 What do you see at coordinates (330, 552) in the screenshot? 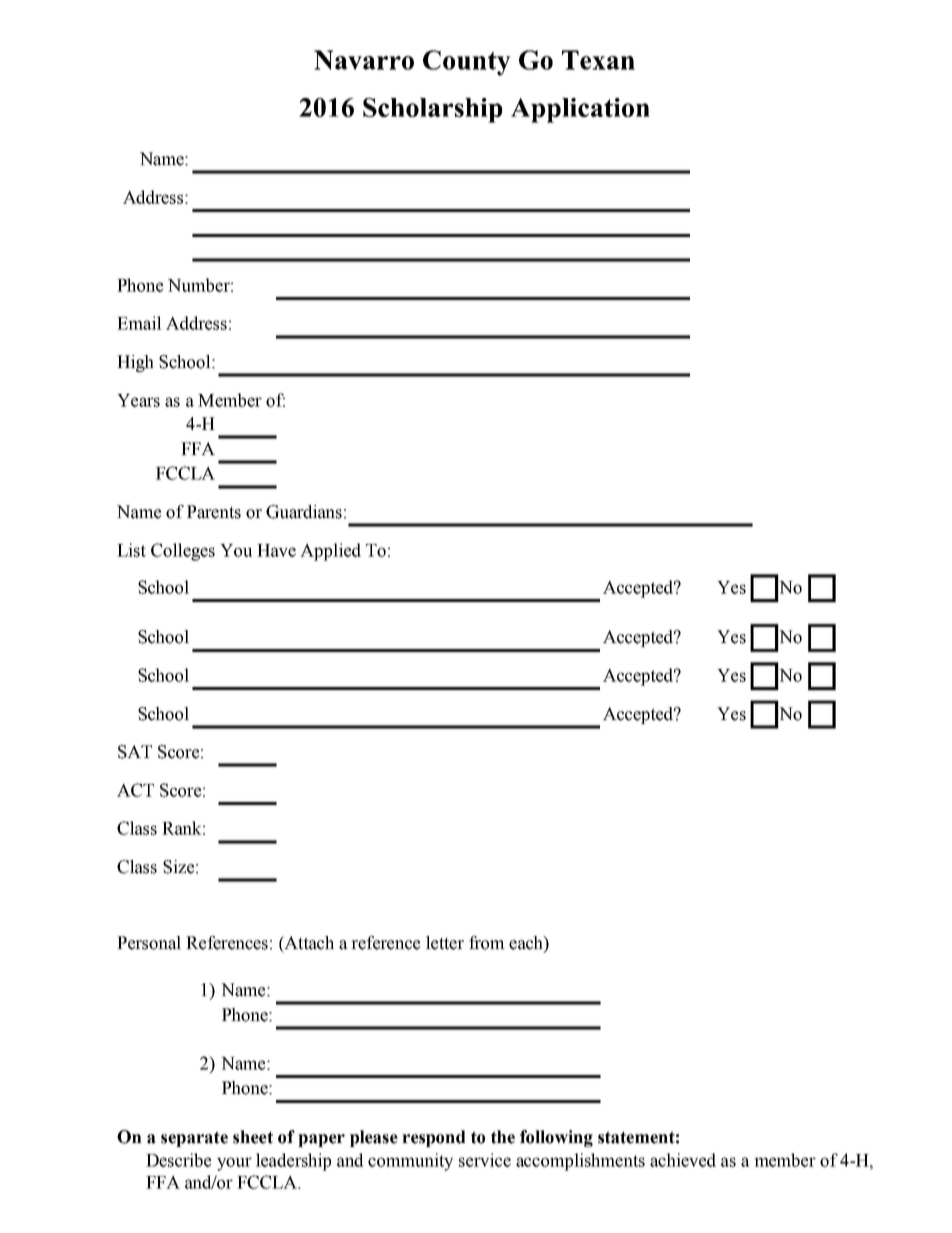
I see `Applied` at bounding box center [330, 552].
